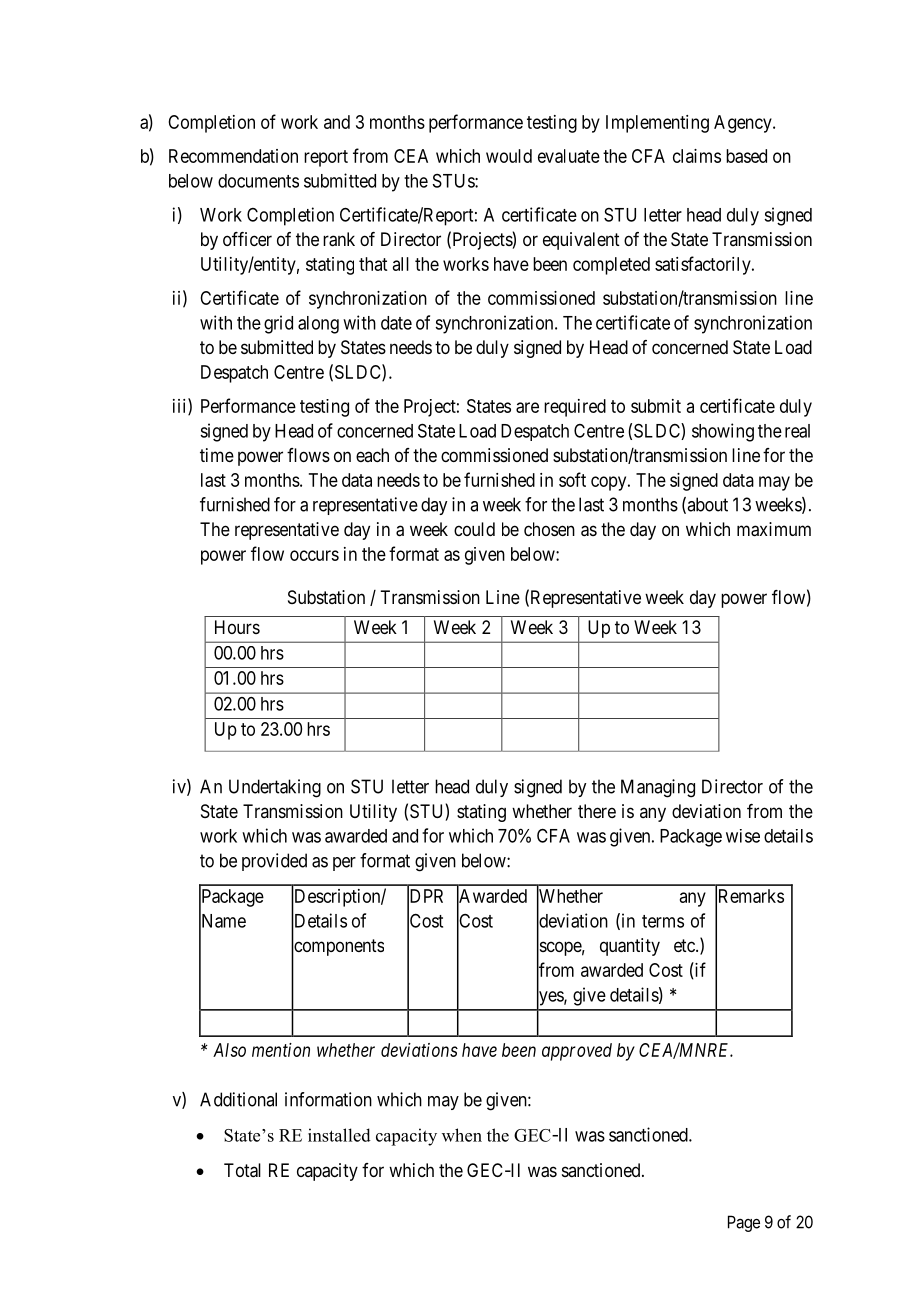 The height and width of the image is (1308, 924). What do you see at coordinates (314, 555) in the image?
I see `occurs` at bounding box center [314, 555].
